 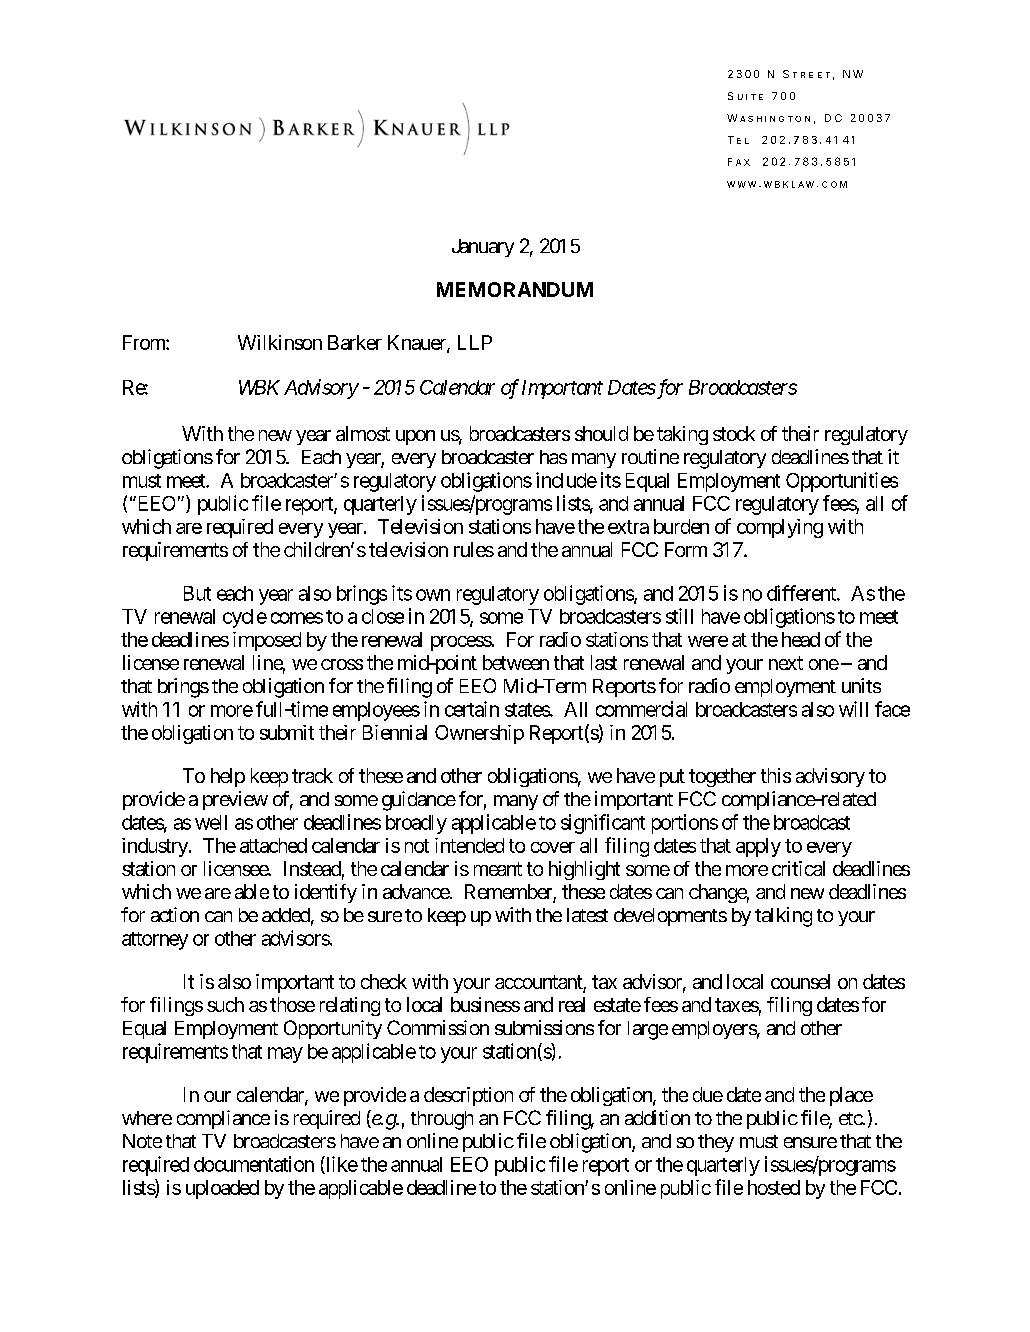 I want to click on stock, so click(x=734, y=433).
